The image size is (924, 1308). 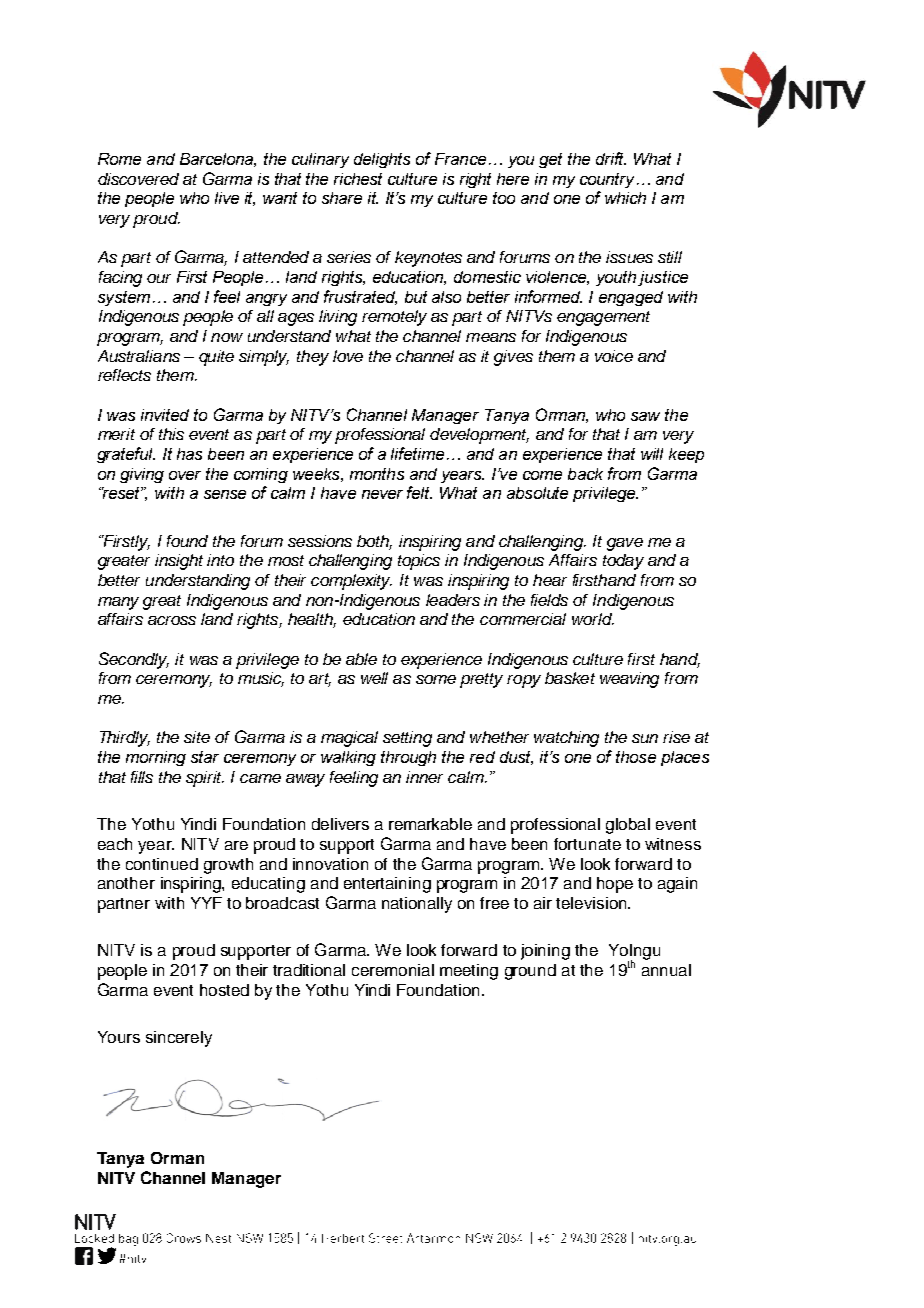 What do you see at coordinates (172, 620) in the screenshot?
I see `across` at bounding box center [172, 620].
